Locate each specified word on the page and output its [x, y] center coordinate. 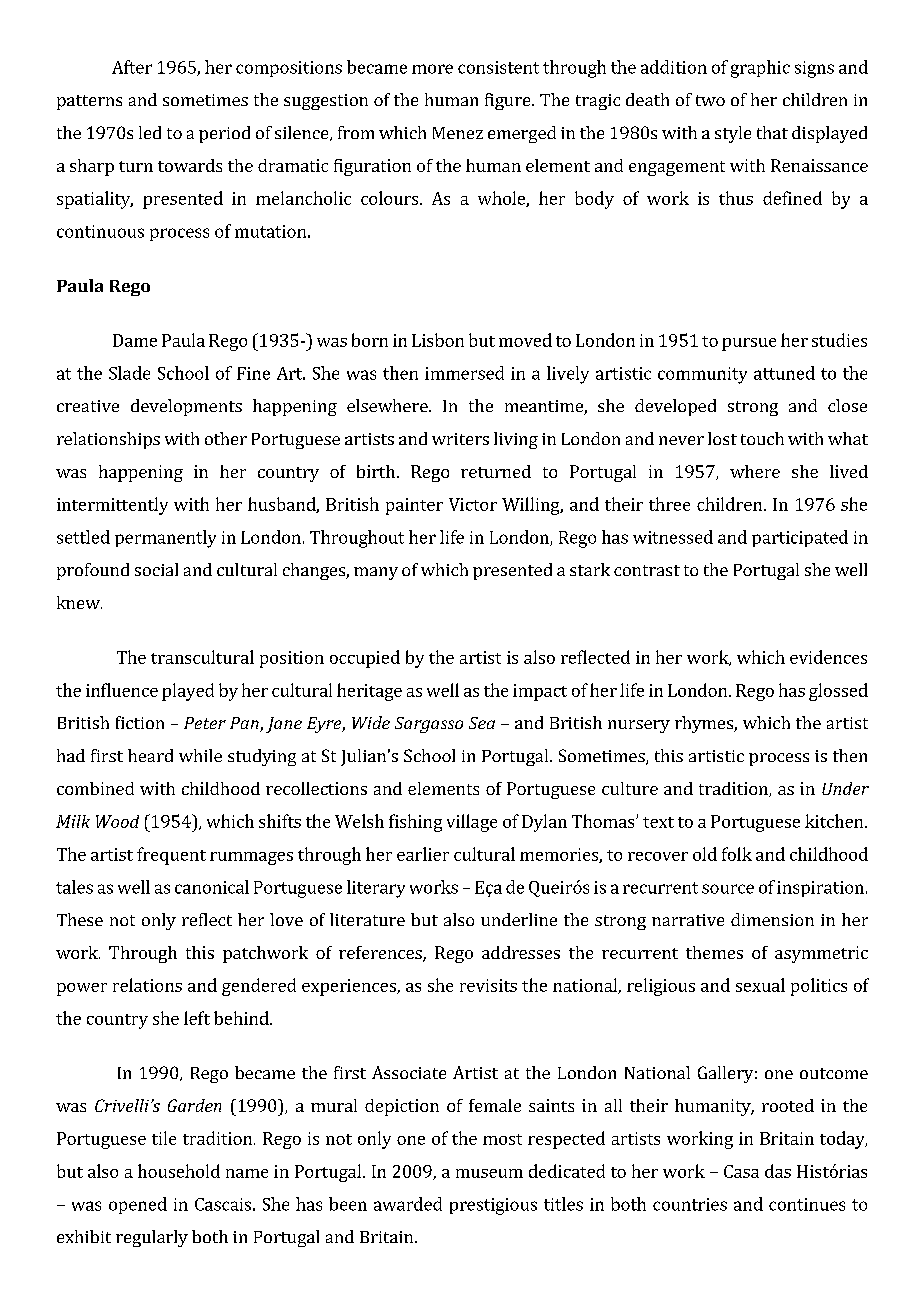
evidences [828, 657]
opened [138, 1205]
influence [122, 690]
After [132, 67]
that [772, 132]
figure [509, 101]
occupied [365, 659]
